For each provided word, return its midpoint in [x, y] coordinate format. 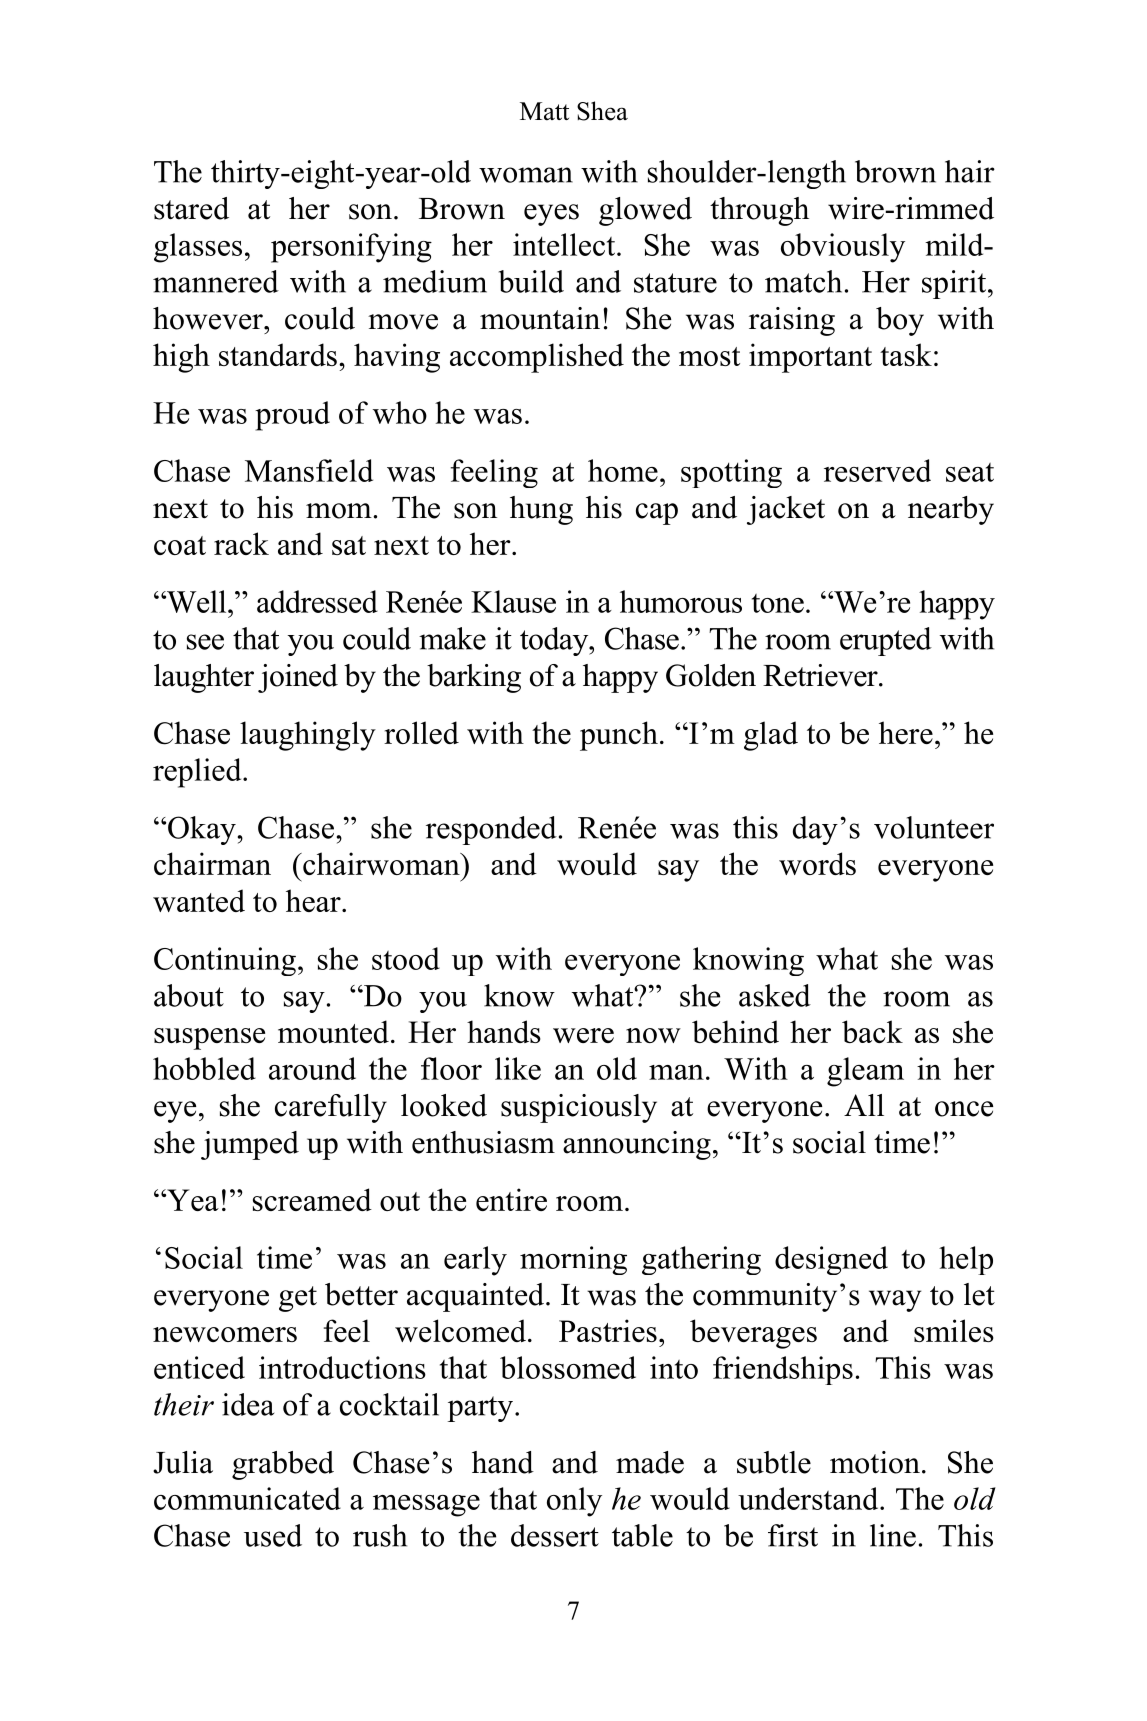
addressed [317, 601]
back [872, 1031]
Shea [602, 111]
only [574, 1502]
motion [875, 1462]
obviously [843, 248]
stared [191, 208]
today [555, 641]
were [583, 1035]
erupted [886, 641]
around [312, 1068]
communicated [247, 1498]
